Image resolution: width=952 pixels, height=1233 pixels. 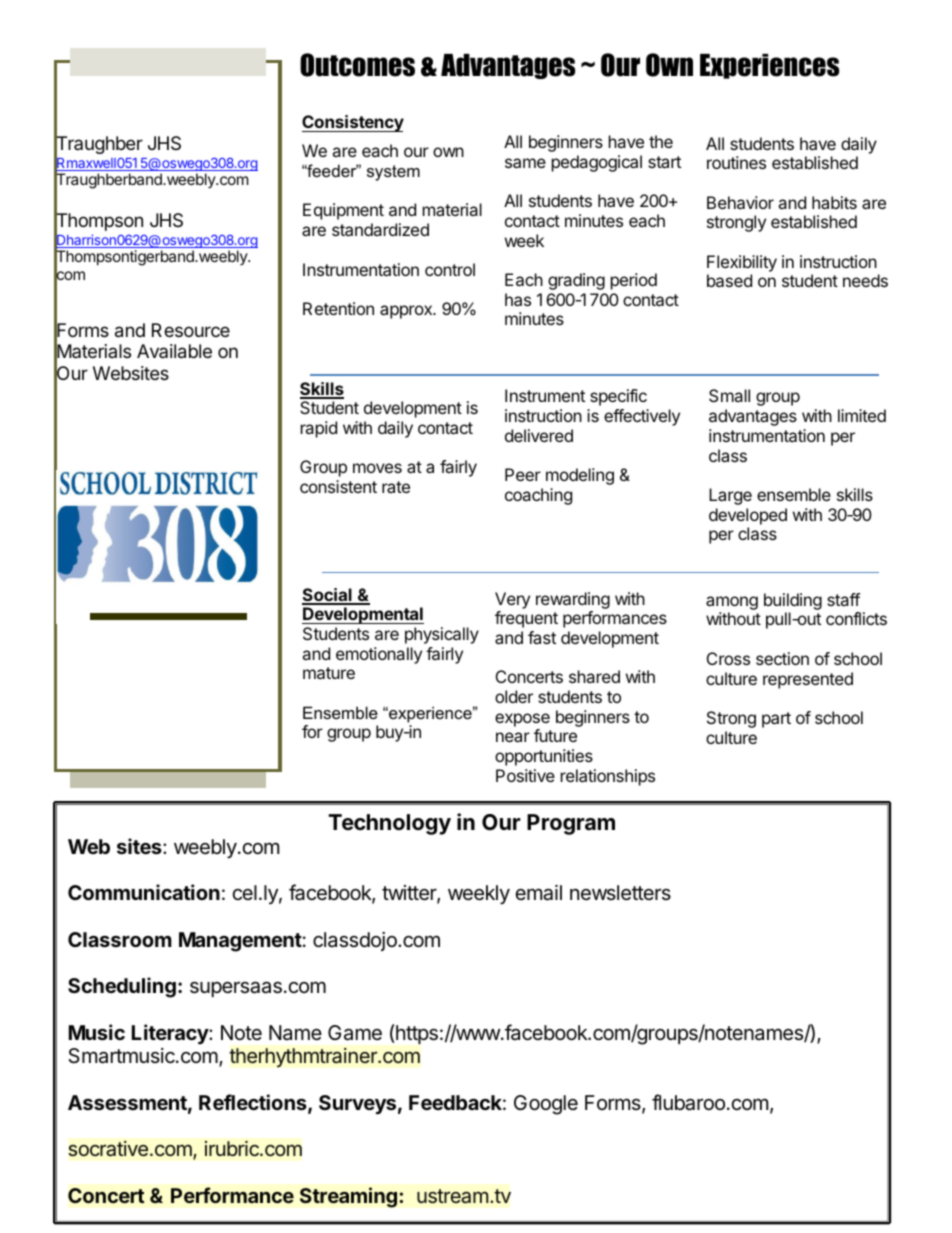 I want to click on frequent, so click(x=526, y=619).
